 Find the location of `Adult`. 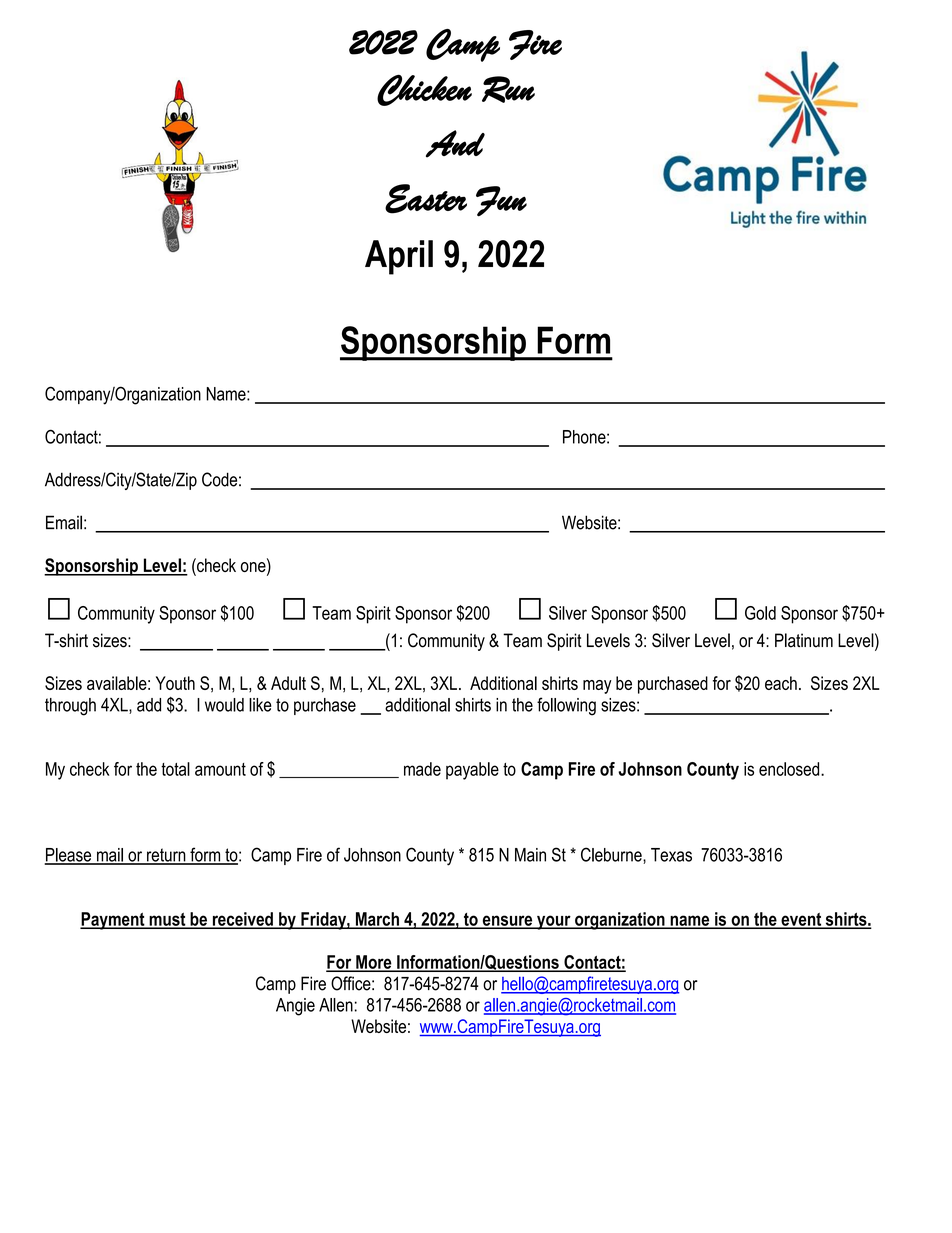

Adult is located at coordinates (288, 683).
